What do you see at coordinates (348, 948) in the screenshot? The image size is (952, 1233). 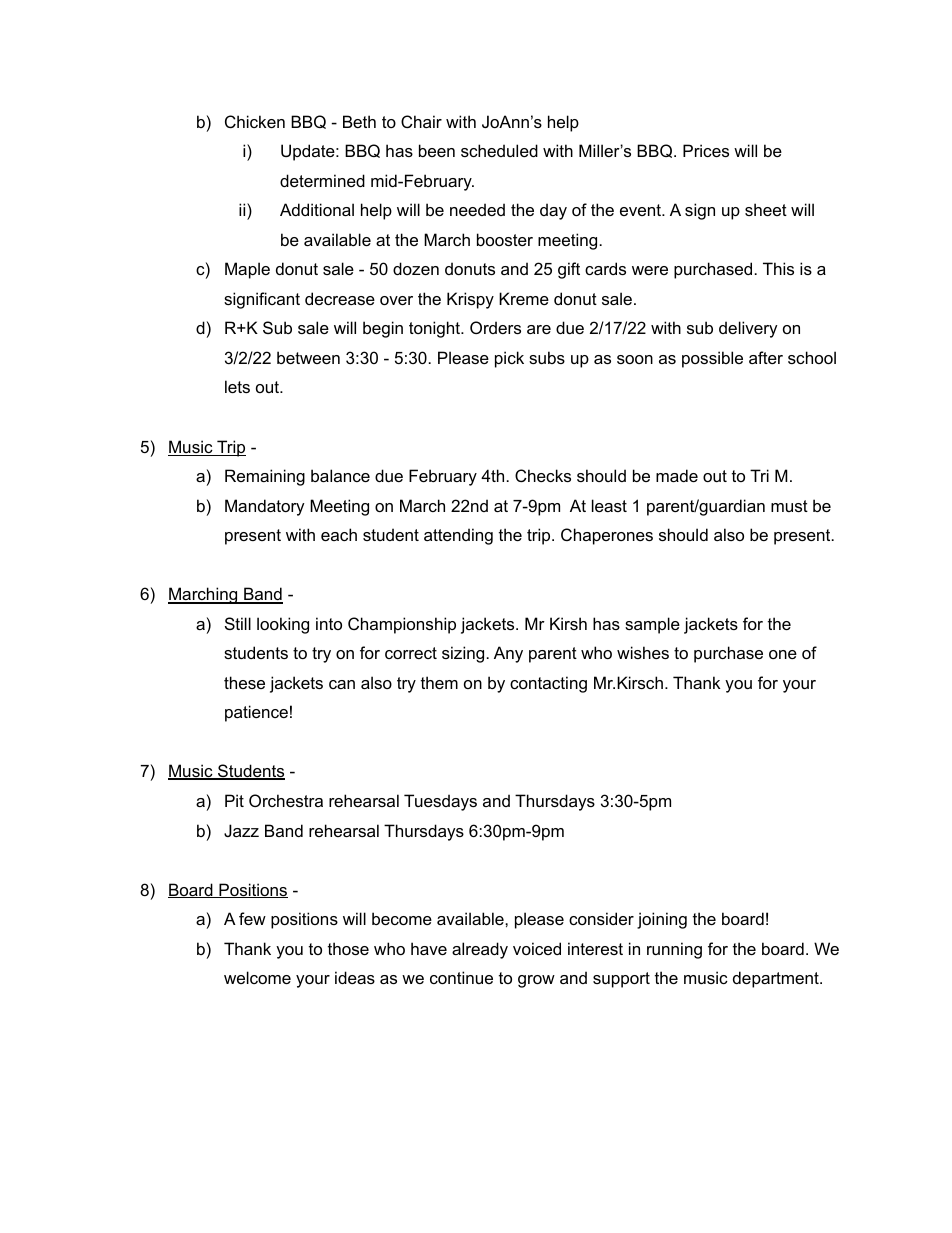 I see `those` at bounding box center [348, 948].
